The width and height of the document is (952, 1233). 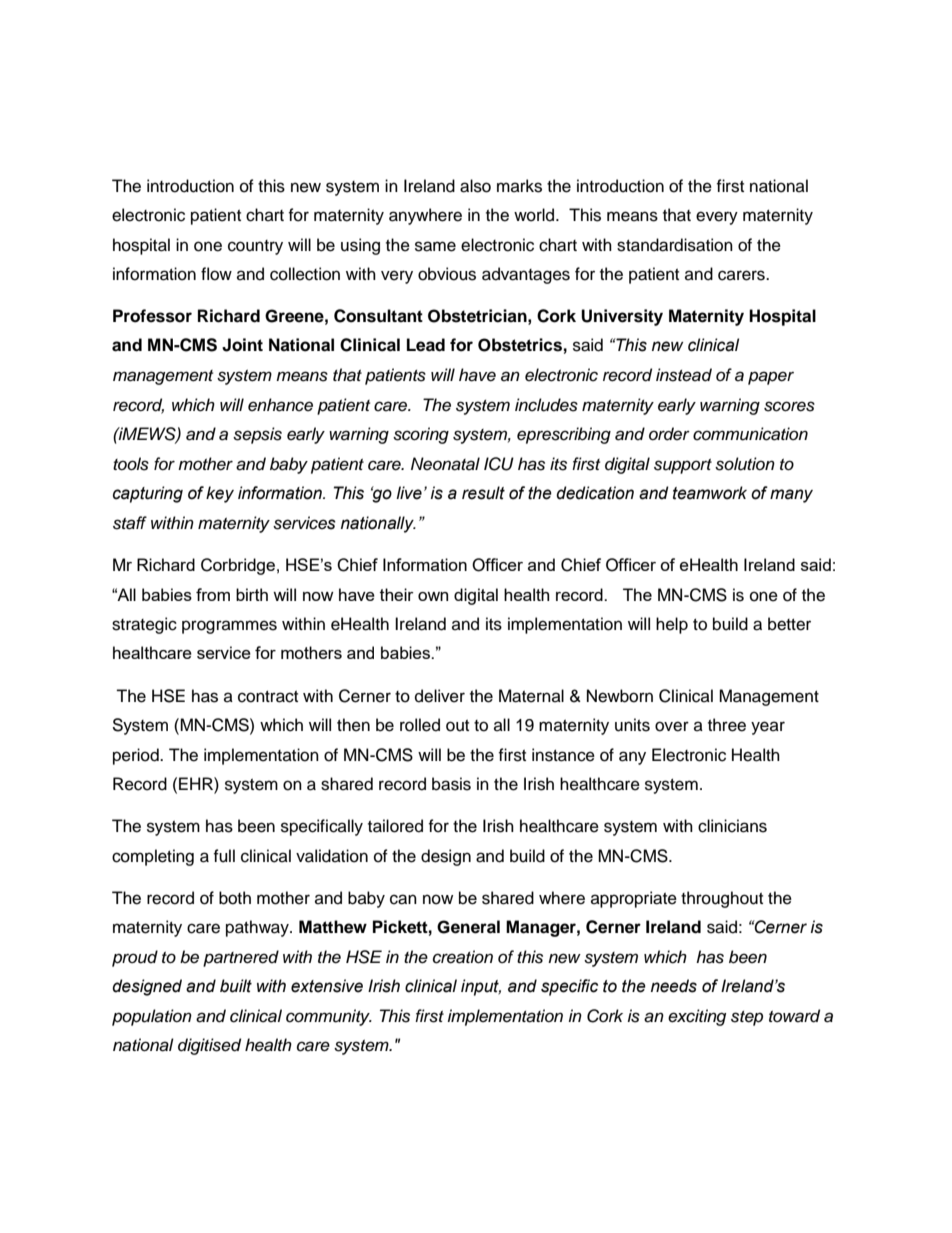 What do you see at coordinates (209, 1046) in the document?
I see `digitised` at bounding box center [209, 1046].
